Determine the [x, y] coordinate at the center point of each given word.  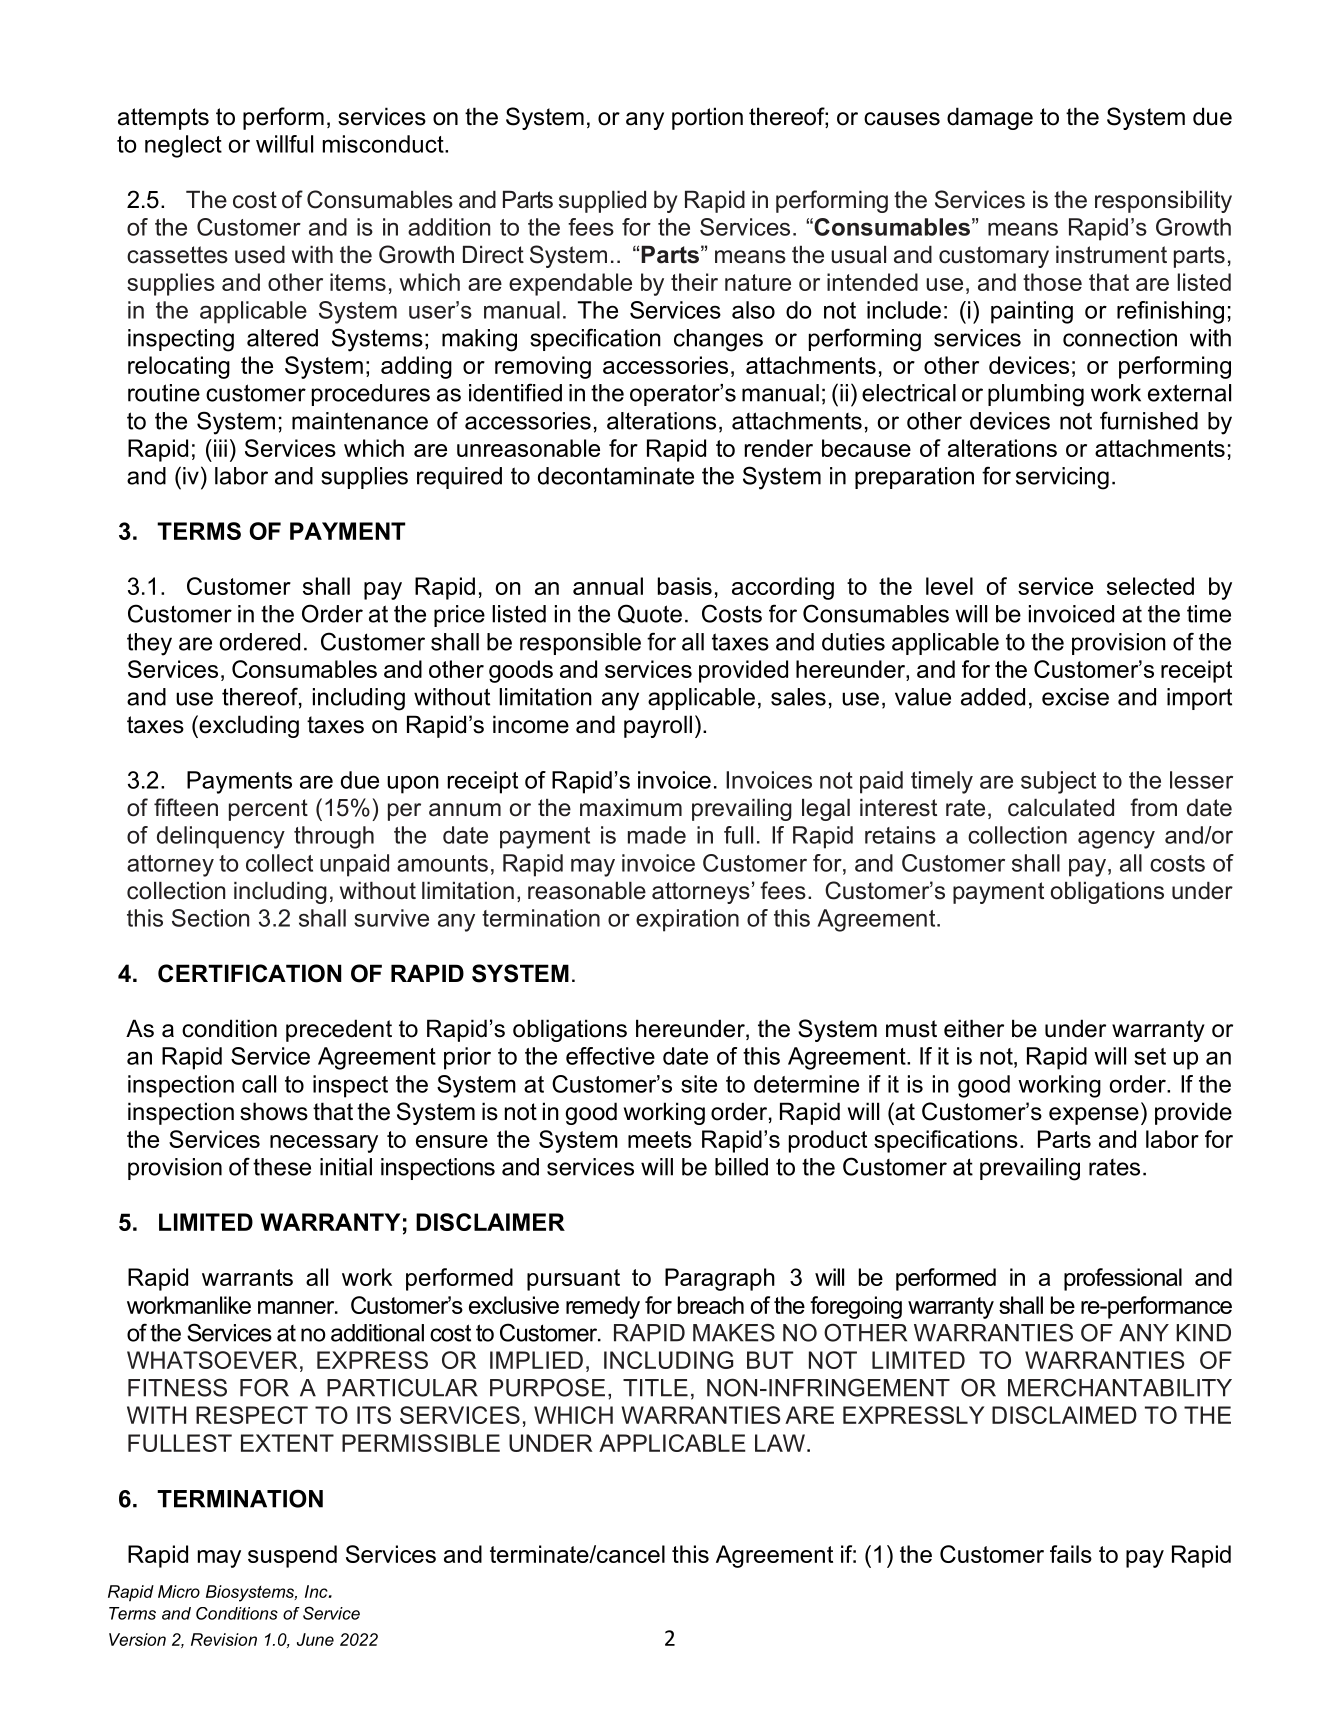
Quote [650, 614]
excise [1075, 697]
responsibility [1163, 201]
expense [1094, 1116]
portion [707, 118]
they [149, 644]
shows [274, 1111]
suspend [292, 1556]
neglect [183, 146]
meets [660, 1139]
